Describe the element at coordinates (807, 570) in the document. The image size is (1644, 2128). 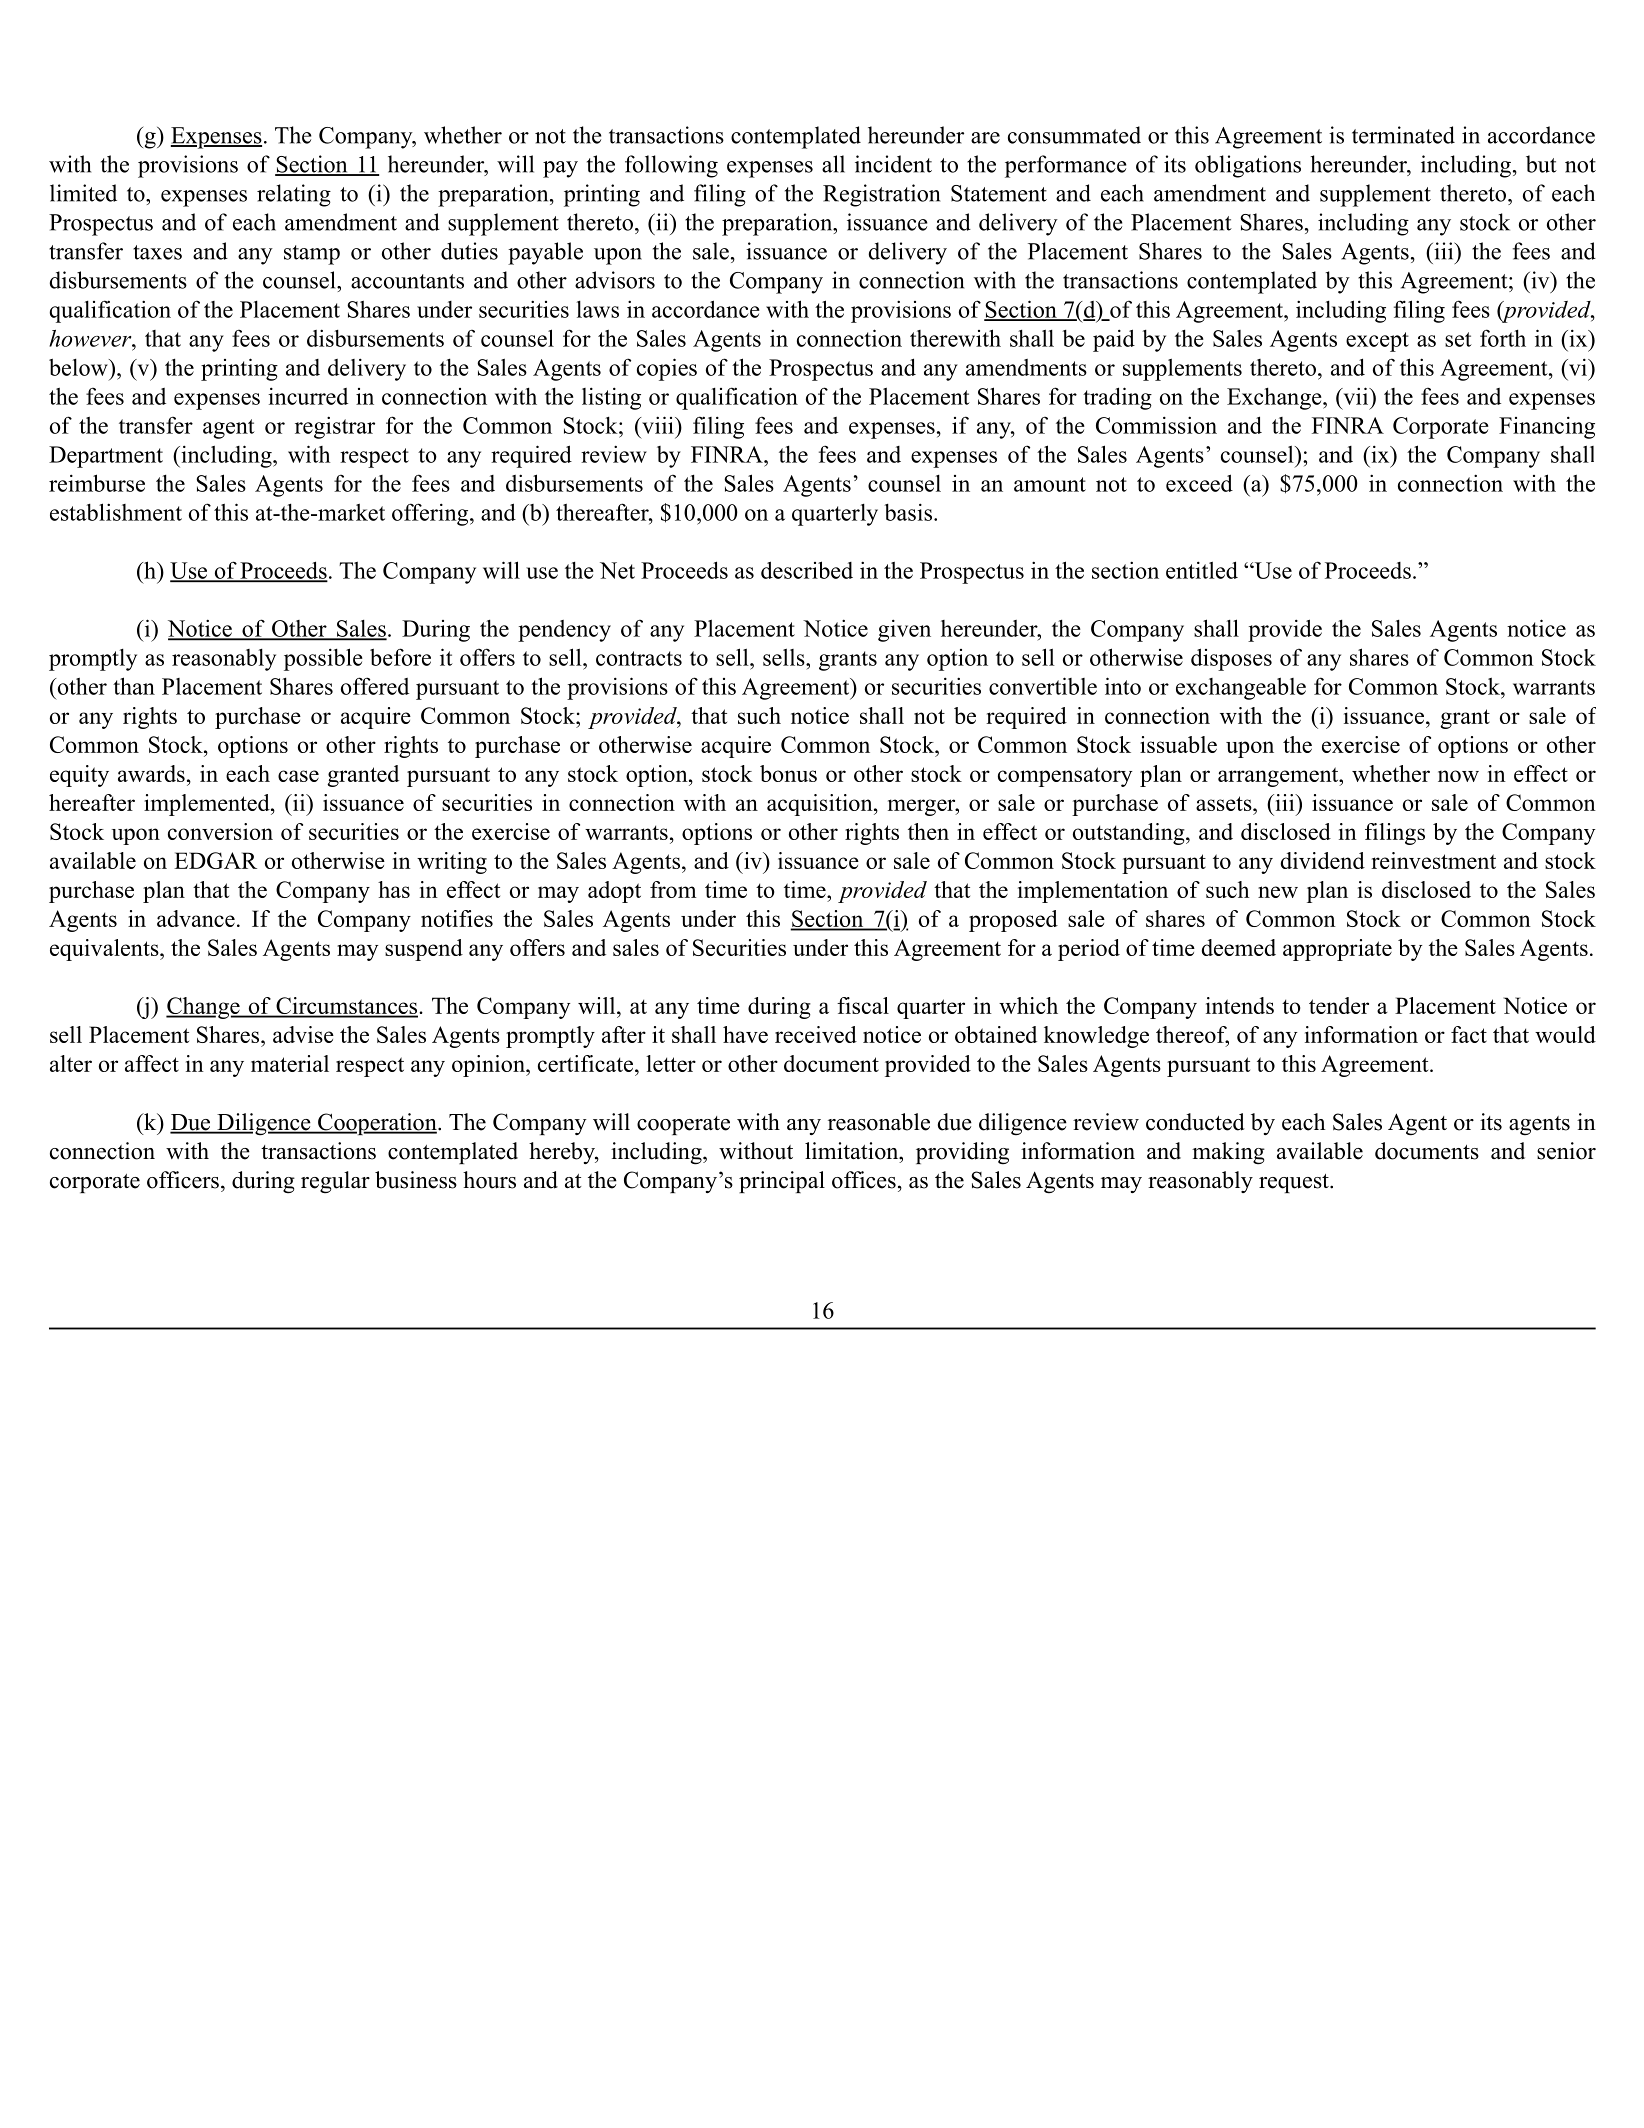
I see `described` at that location.
